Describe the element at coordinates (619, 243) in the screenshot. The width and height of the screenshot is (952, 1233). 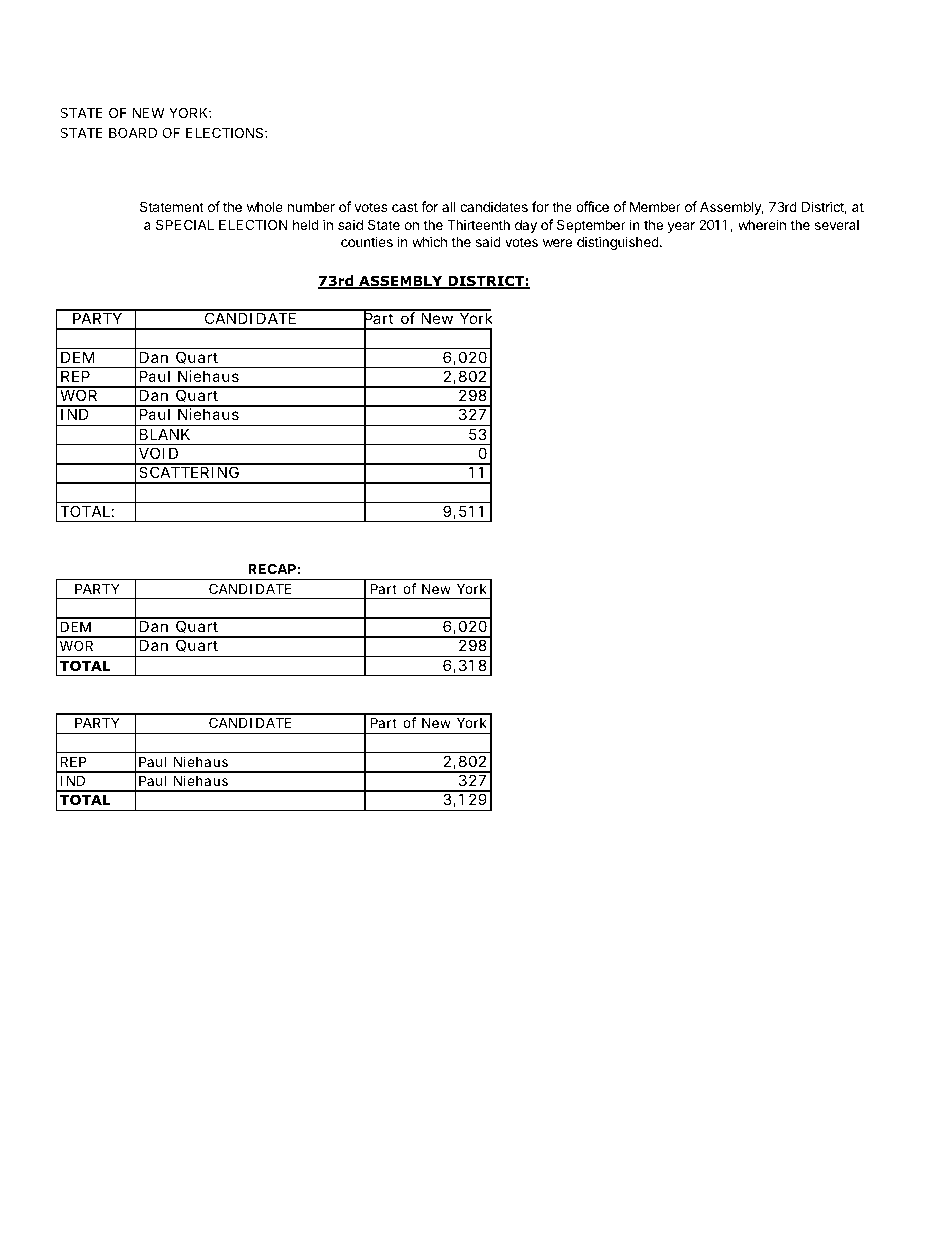
I see `distinguished` at that location.
